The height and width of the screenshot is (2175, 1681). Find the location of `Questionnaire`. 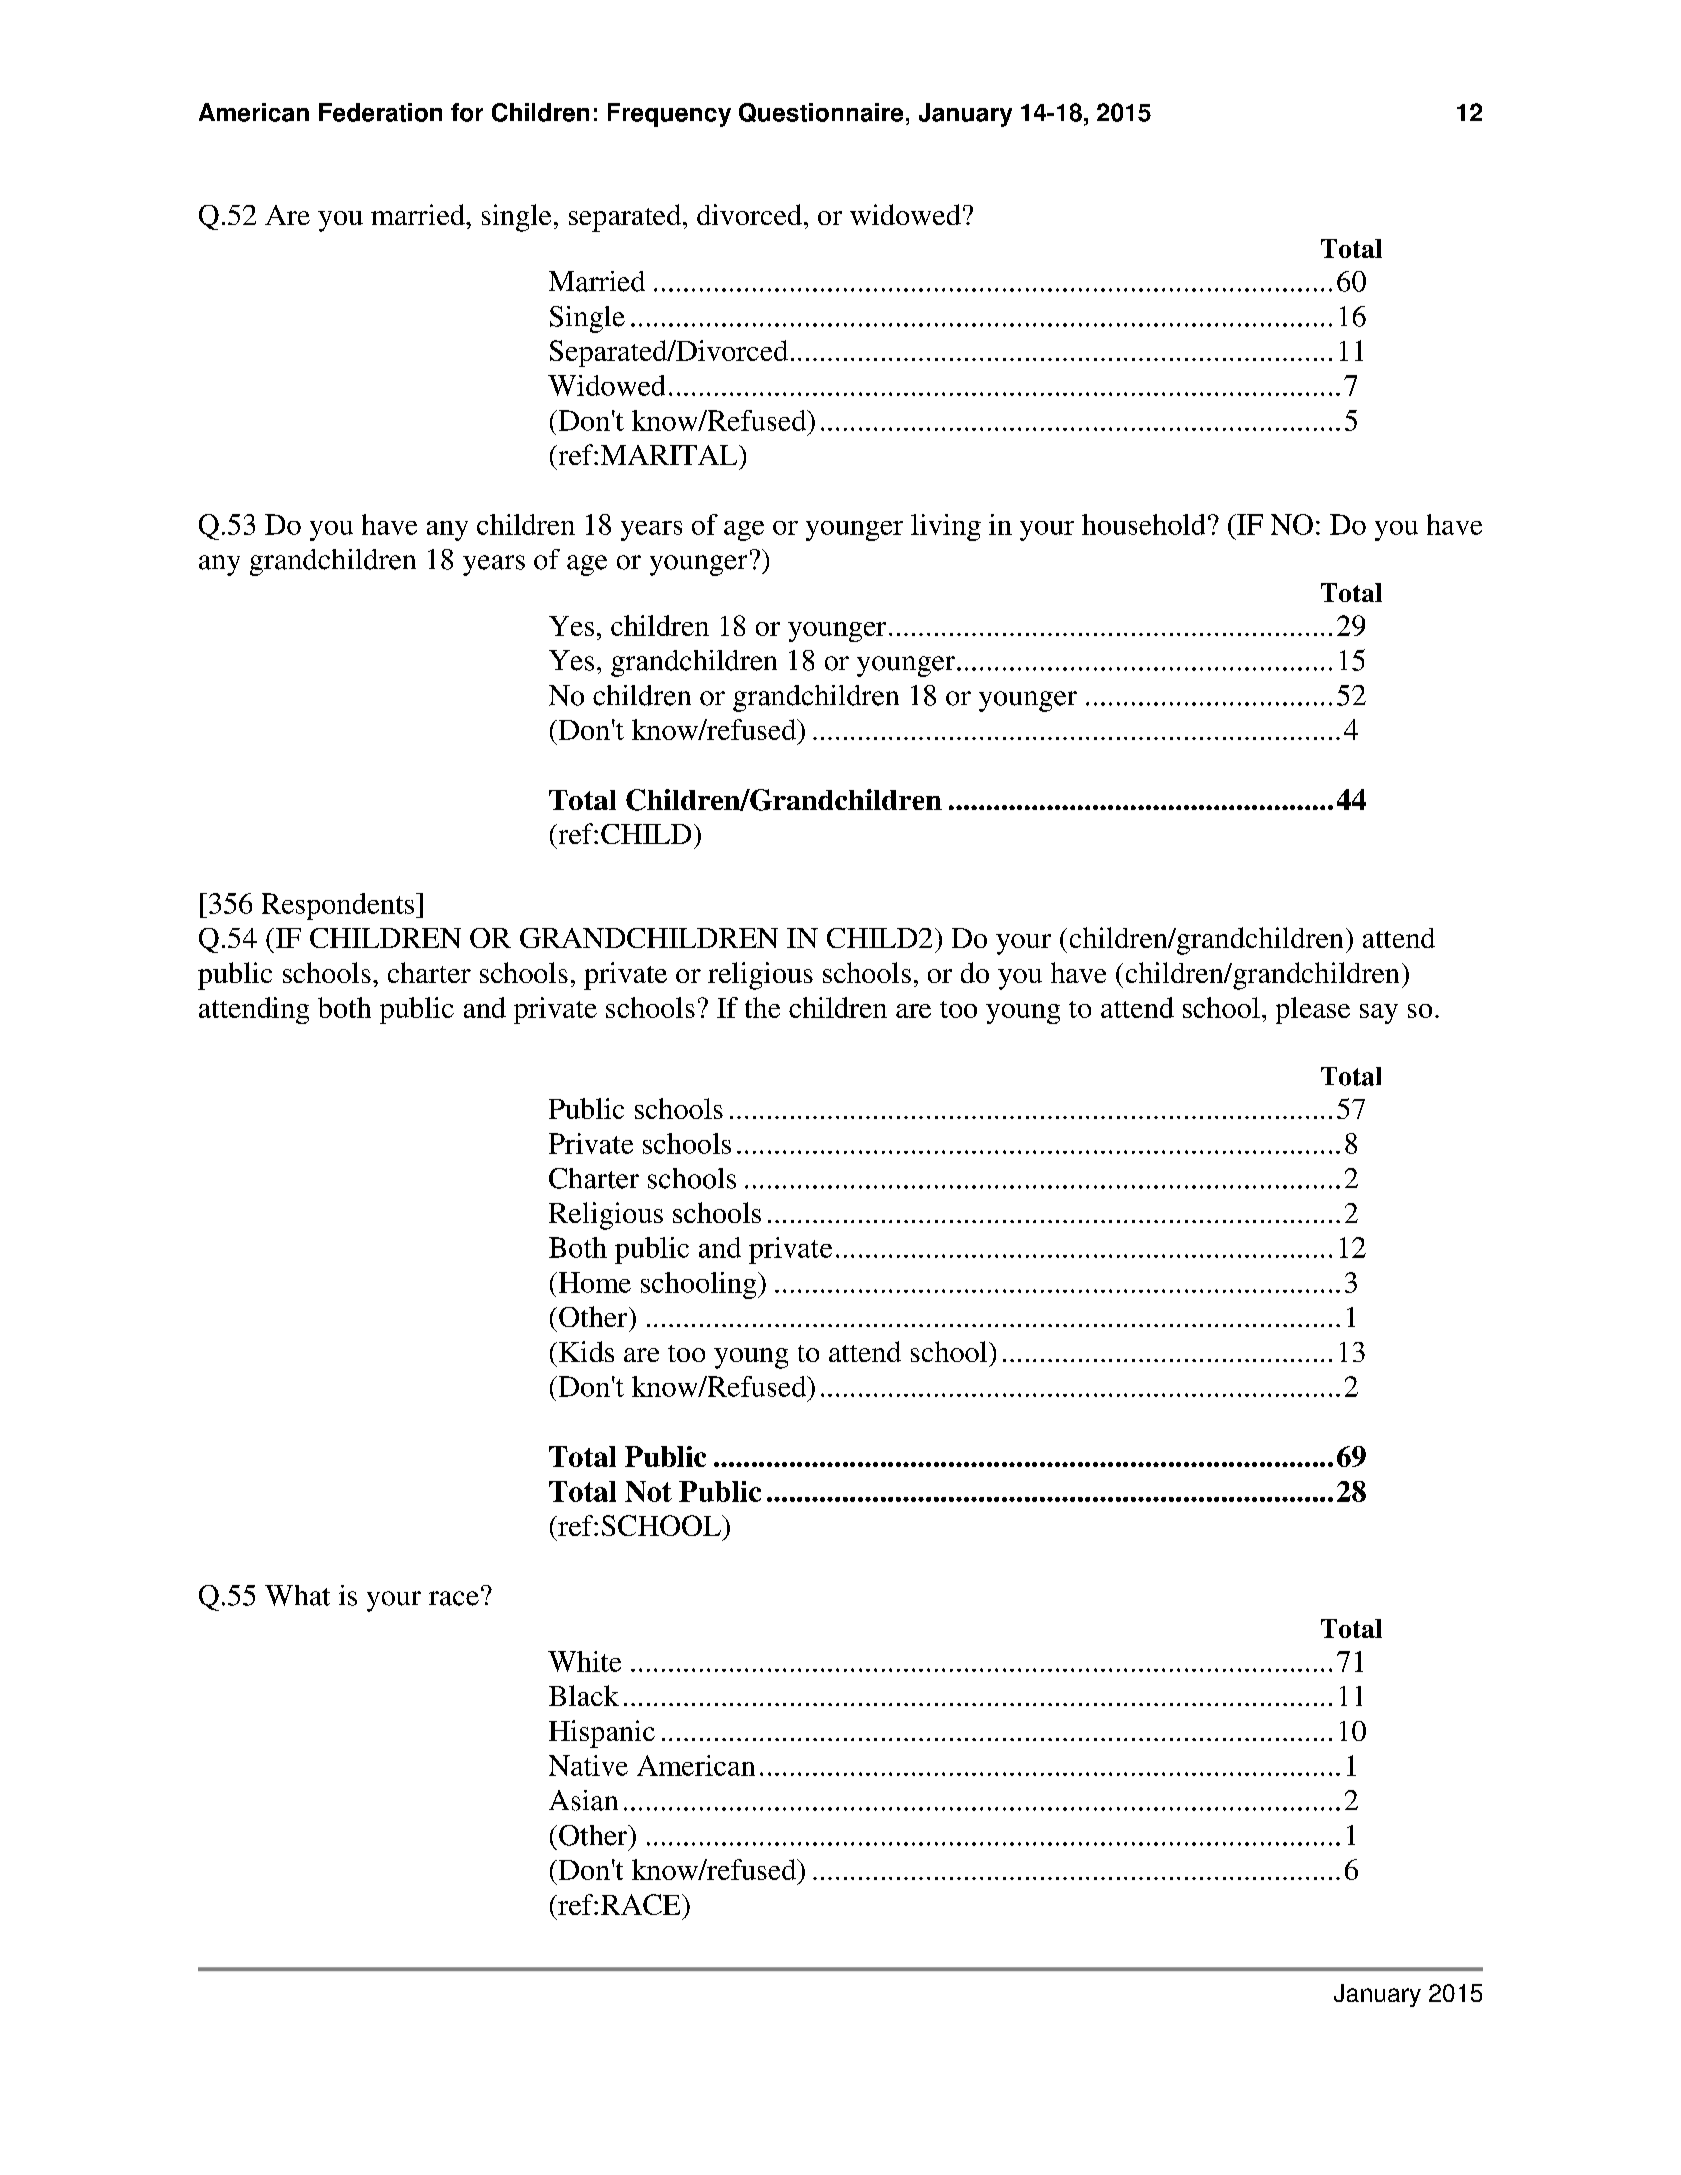

Questionnaire is located at coordinates (821, 112).
